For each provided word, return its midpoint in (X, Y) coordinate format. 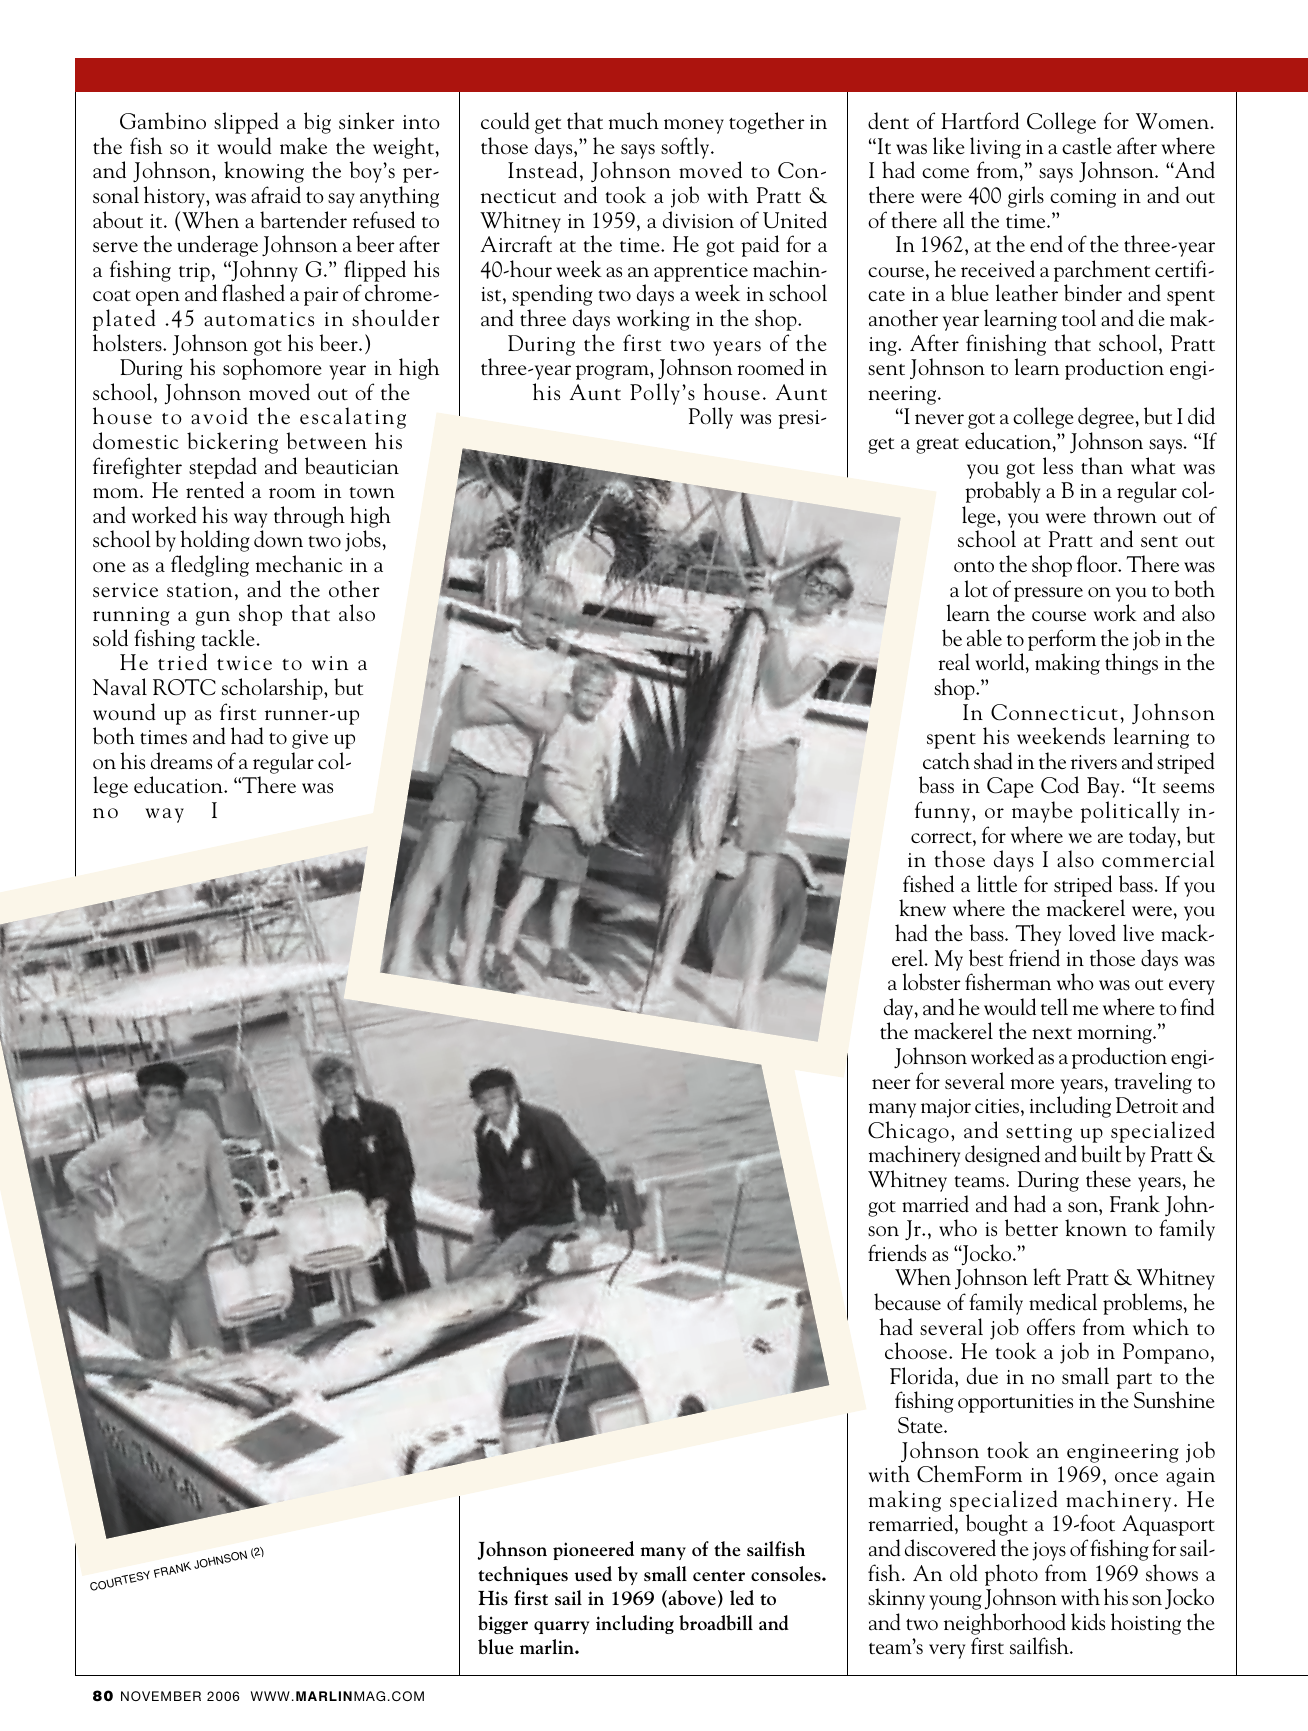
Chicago (908, 1132)
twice (244, 663)
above (691, 1599)
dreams (181, 761)
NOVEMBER (161, 1696)
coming (1083, 198)
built (1101, 1154)
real (954, 662)
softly (686, 148)
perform (1062, 640)
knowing (264, 172)
